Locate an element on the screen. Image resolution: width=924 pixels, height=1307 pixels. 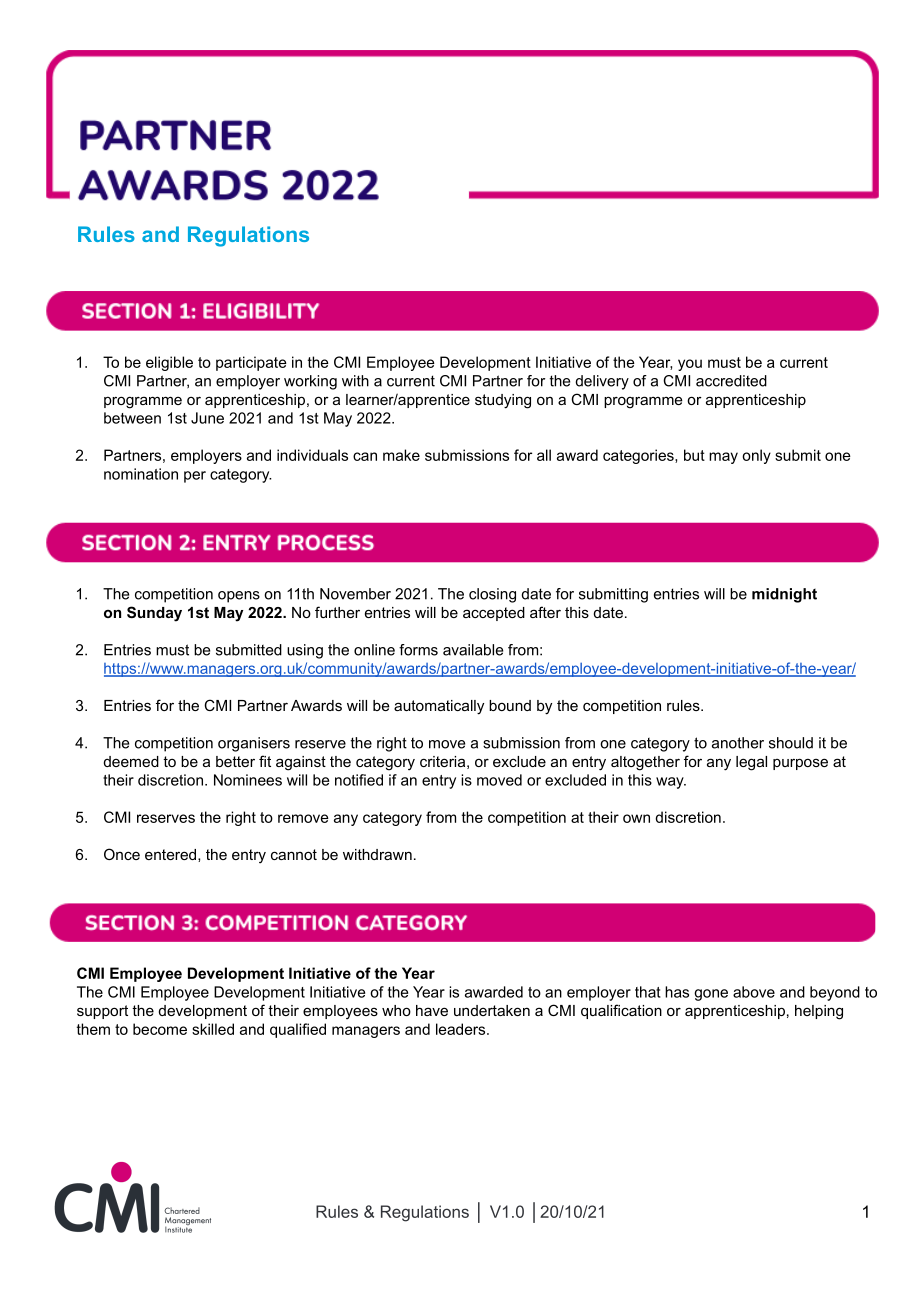
automatically is located at coordinates (439, 707).
